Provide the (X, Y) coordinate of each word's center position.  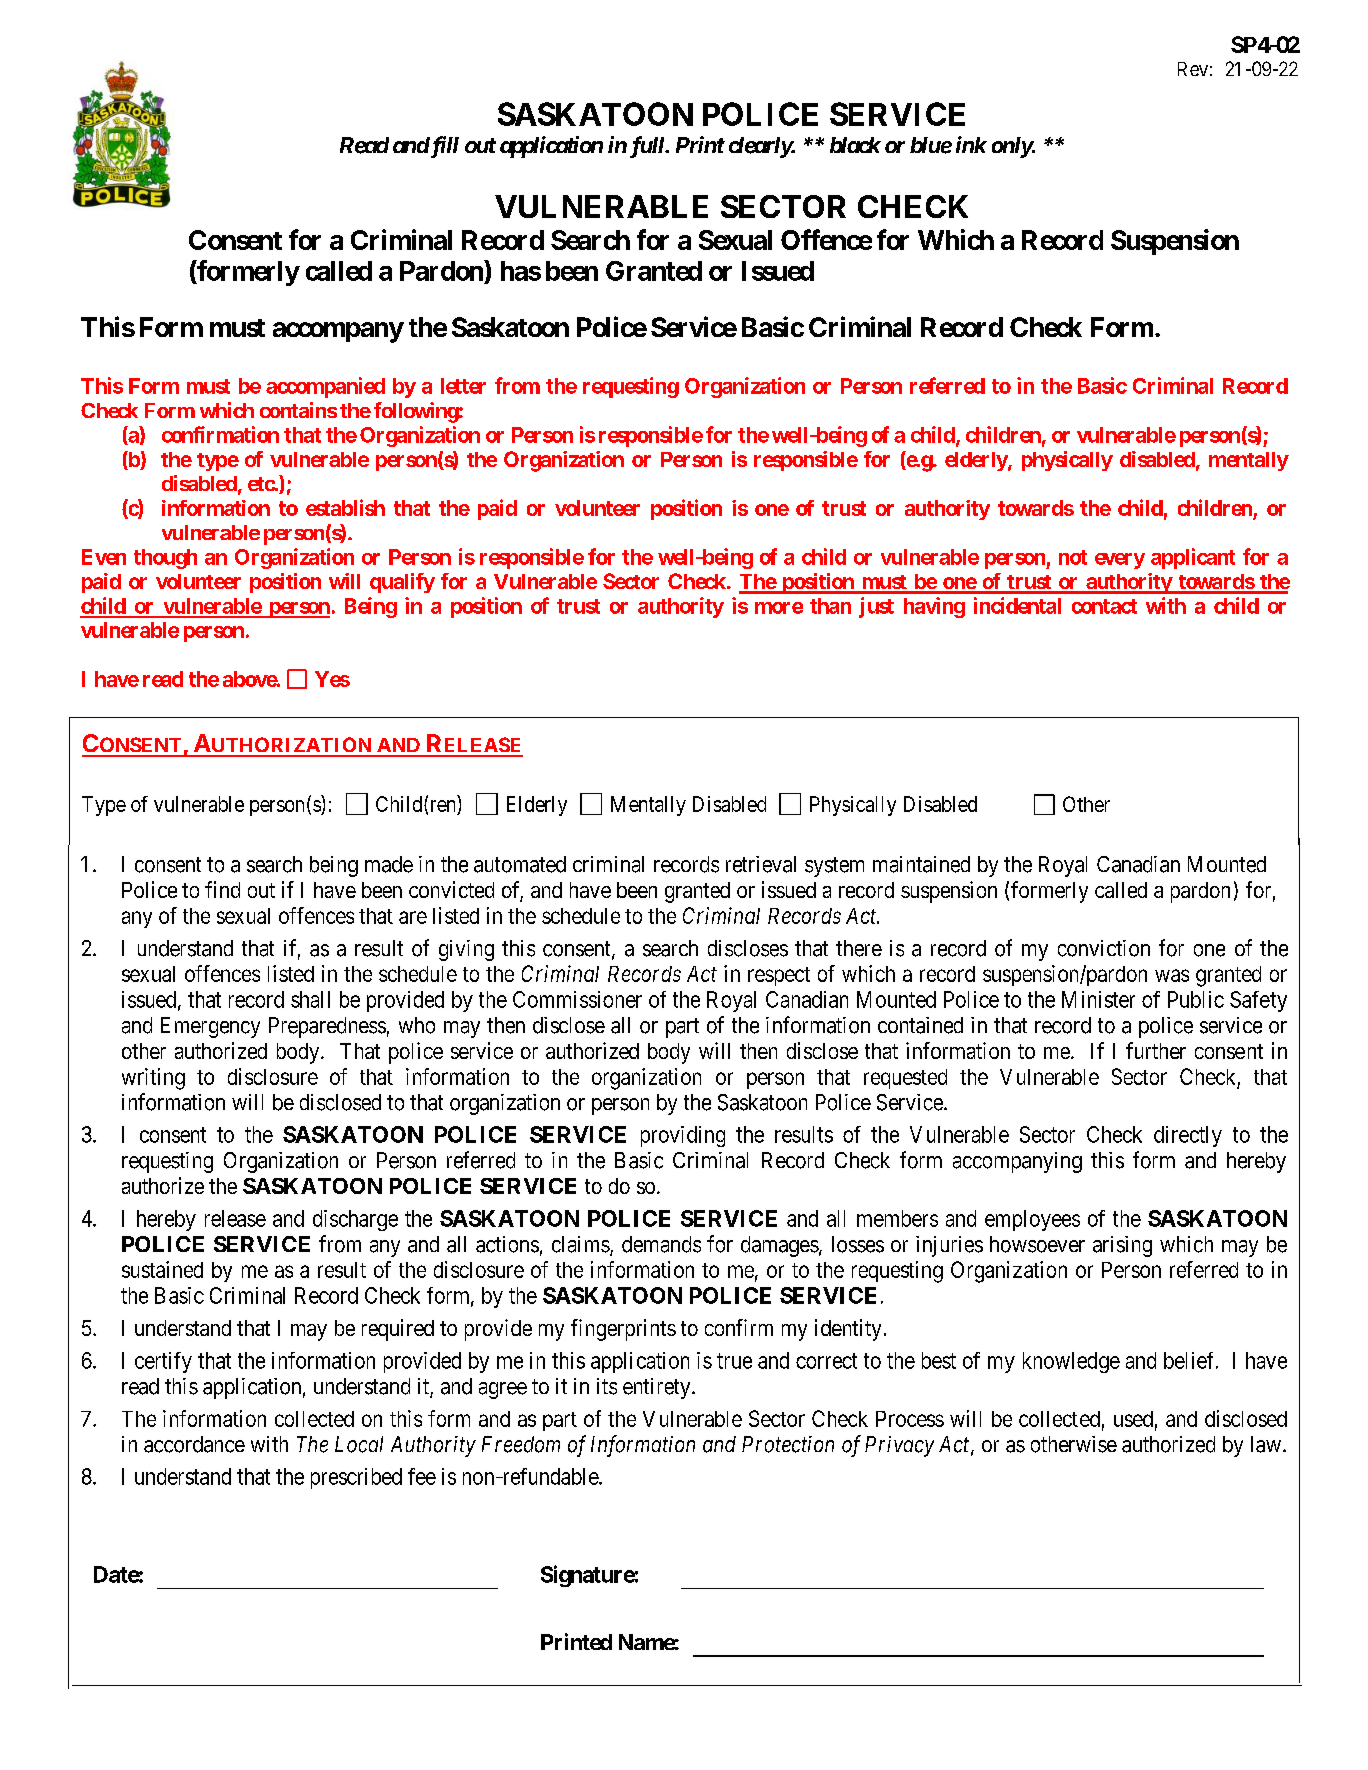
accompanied (325, 387)
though (165, 559)
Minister (1098, 999)
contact (1104, 606)
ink (971, 144)
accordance (194, 1444)
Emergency (210, 1027)
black (855, 145)
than (830, 606)
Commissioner (577, 999)
